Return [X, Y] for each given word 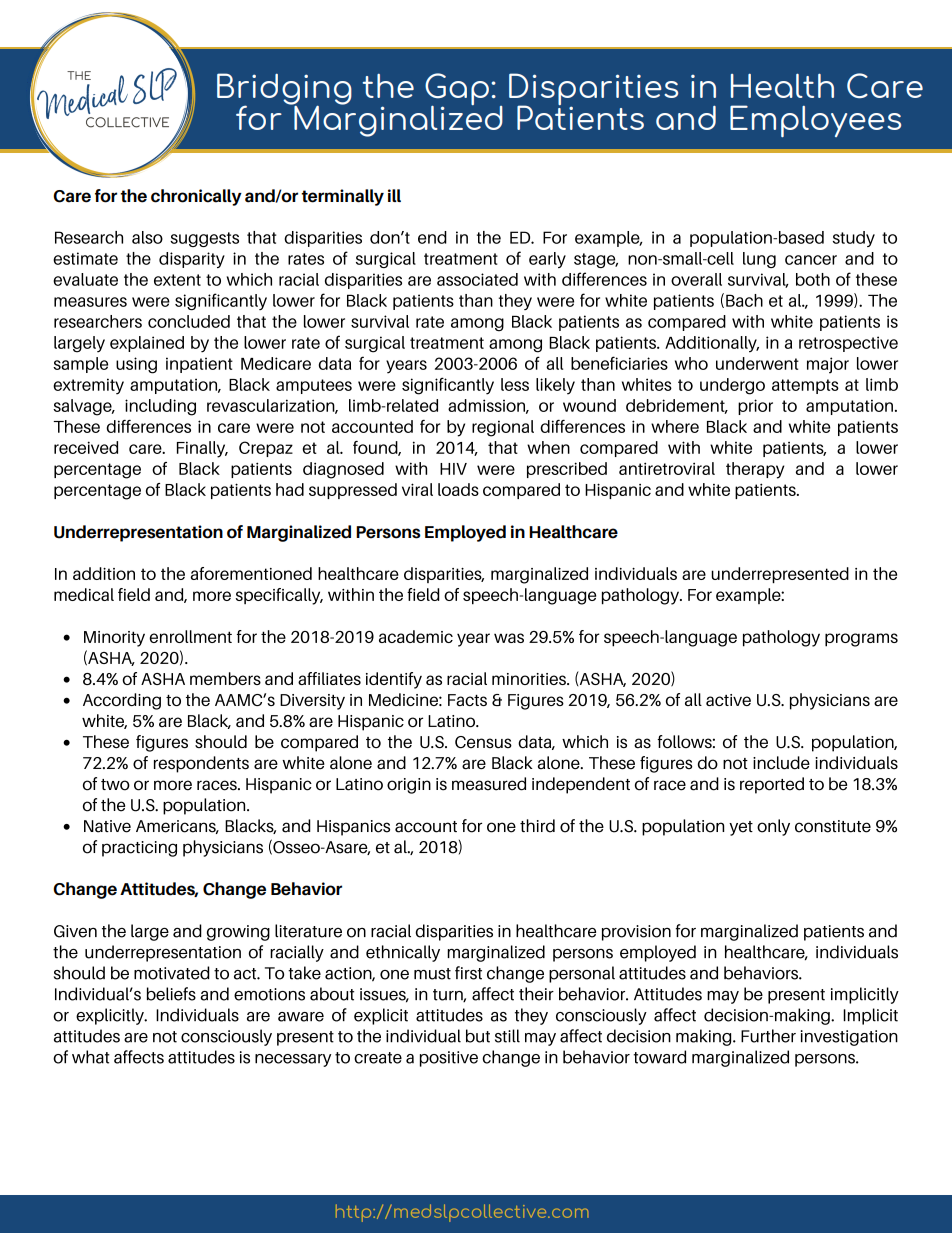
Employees [815, 121]
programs [861, 640]
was [509, 638]
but [478, 1036]
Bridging [284, 90]
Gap [458, 90]
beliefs [171, 994]
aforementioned [251, 573]
